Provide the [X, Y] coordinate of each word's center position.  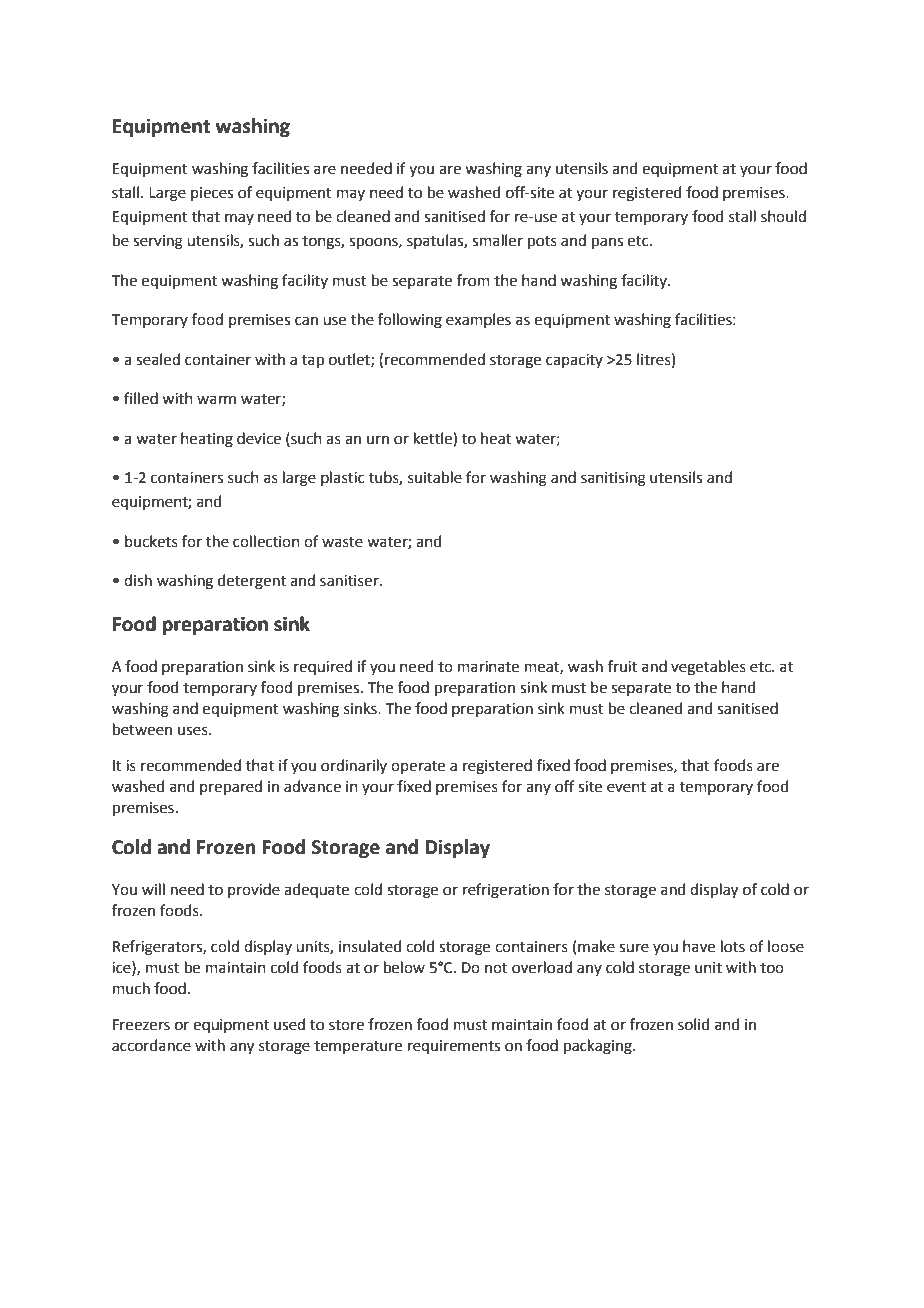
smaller [497, 240]
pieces [212, 194]
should [783, 216]
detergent [252, 582]
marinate [488, 667]
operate [418, 767]
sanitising [613, 479]
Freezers [141, 1025]
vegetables [708, 668]
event [626, 787]
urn [378, 440]
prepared [231, 787]
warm [216, 400]
